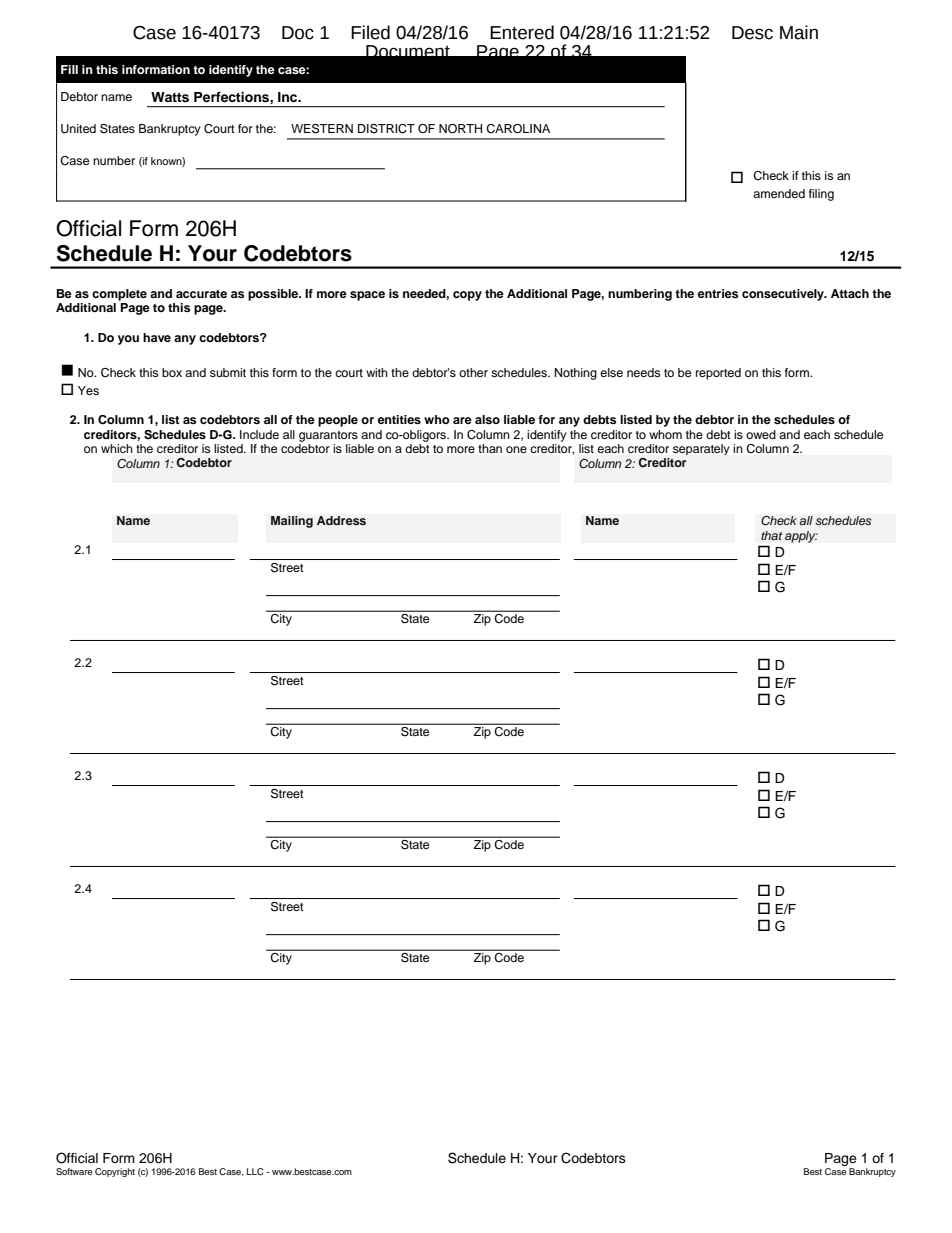 The height and width of the screenshot is (1233, 952). Describe the element at coordinates (255, 1171) in the screenshot. I see `LLC` at that location.
